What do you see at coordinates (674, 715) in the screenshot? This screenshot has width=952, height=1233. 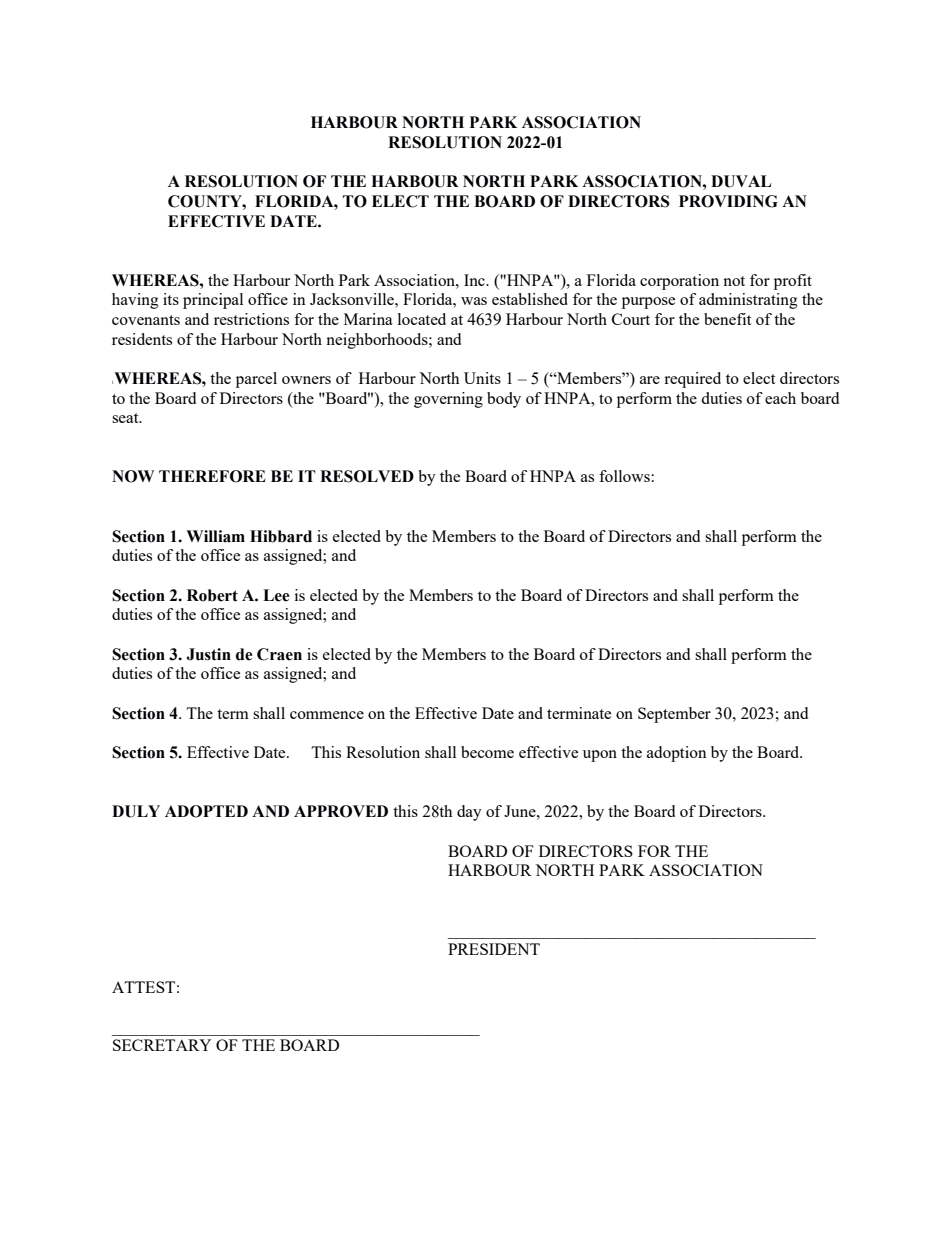 I see `September` at bounding box center [674, 715].
